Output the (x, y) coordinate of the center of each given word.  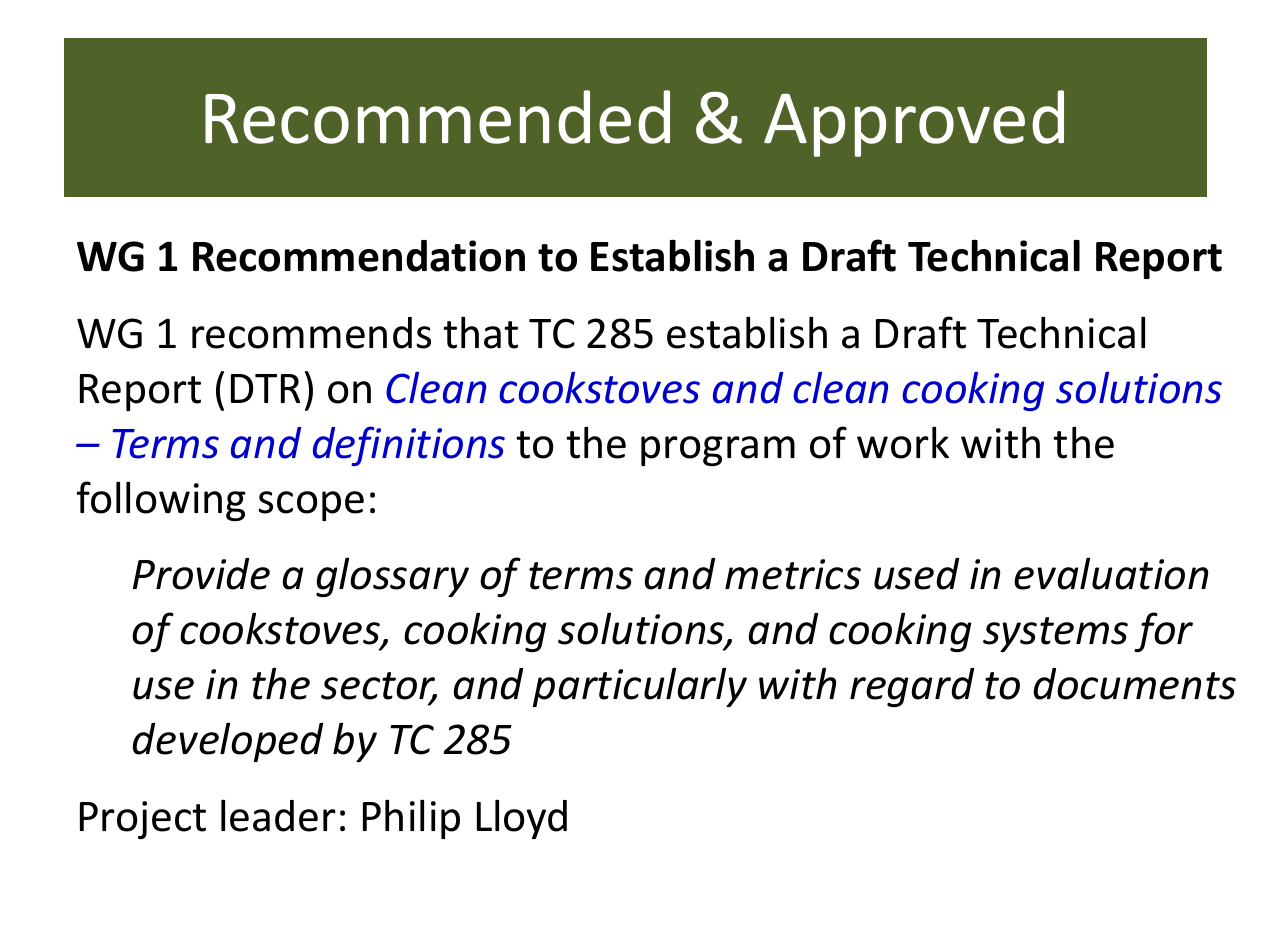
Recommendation (359, 256)
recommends (311, 333)
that (480, 332)
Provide (201, 574)
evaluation (1111, 573)
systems (1055, 634)
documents (1135, 684)
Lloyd (522, 819)
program (718, 451)
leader (278, 815)
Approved (914, 123)
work (903, 442)
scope (311, 506)
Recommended (437, 117)
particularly (640, 687)
